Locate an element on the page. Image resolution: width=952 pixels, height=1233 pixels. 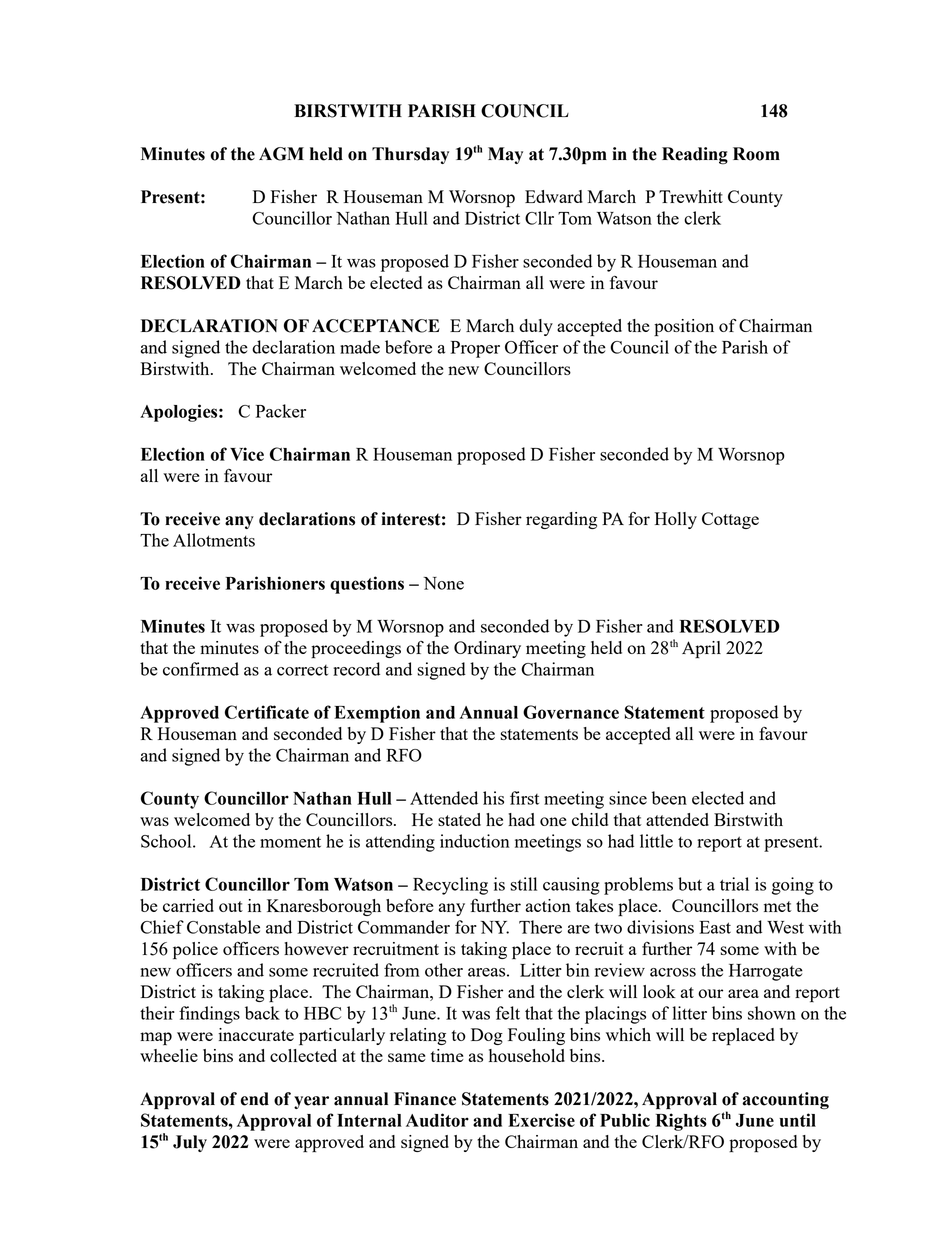
his is located at coordinates (493, 798).
